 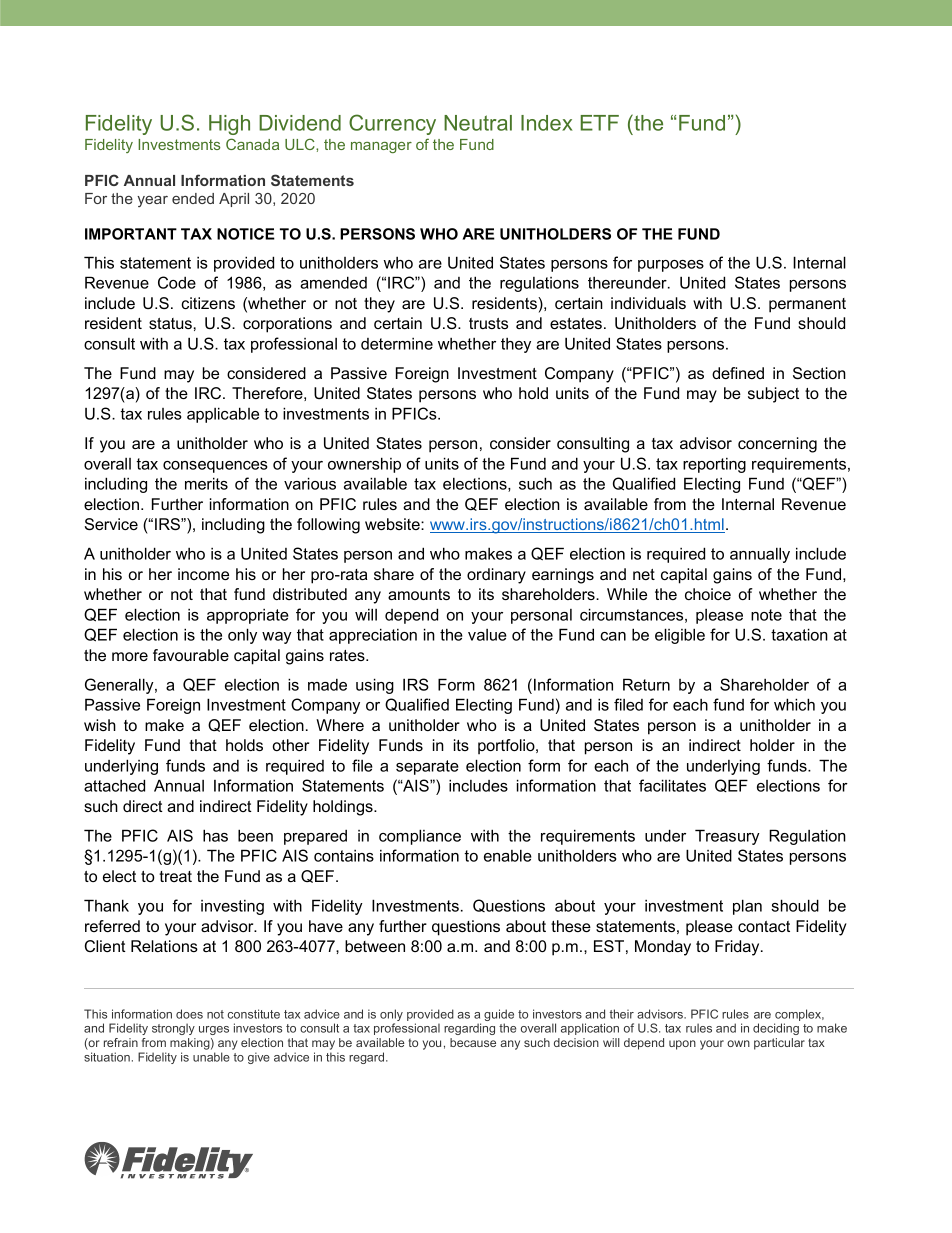 I want to click on income, so click(x=203, y=574).
